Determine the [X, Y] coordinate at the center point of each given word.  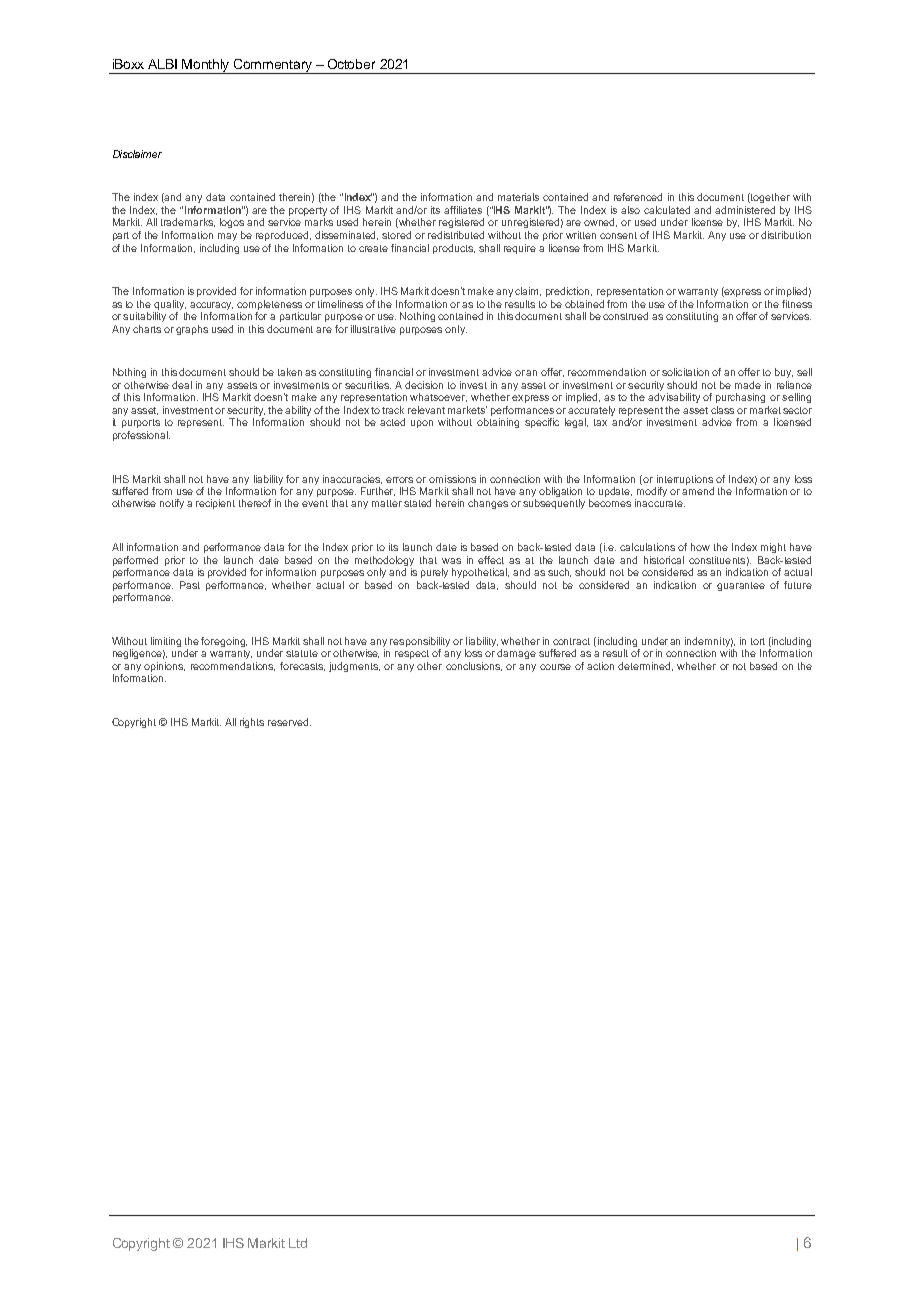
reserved [289, 722]
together [769, 198]
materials [518, 197]
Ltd [298, 1243]
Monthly [207, 66]
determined [645, 666]
